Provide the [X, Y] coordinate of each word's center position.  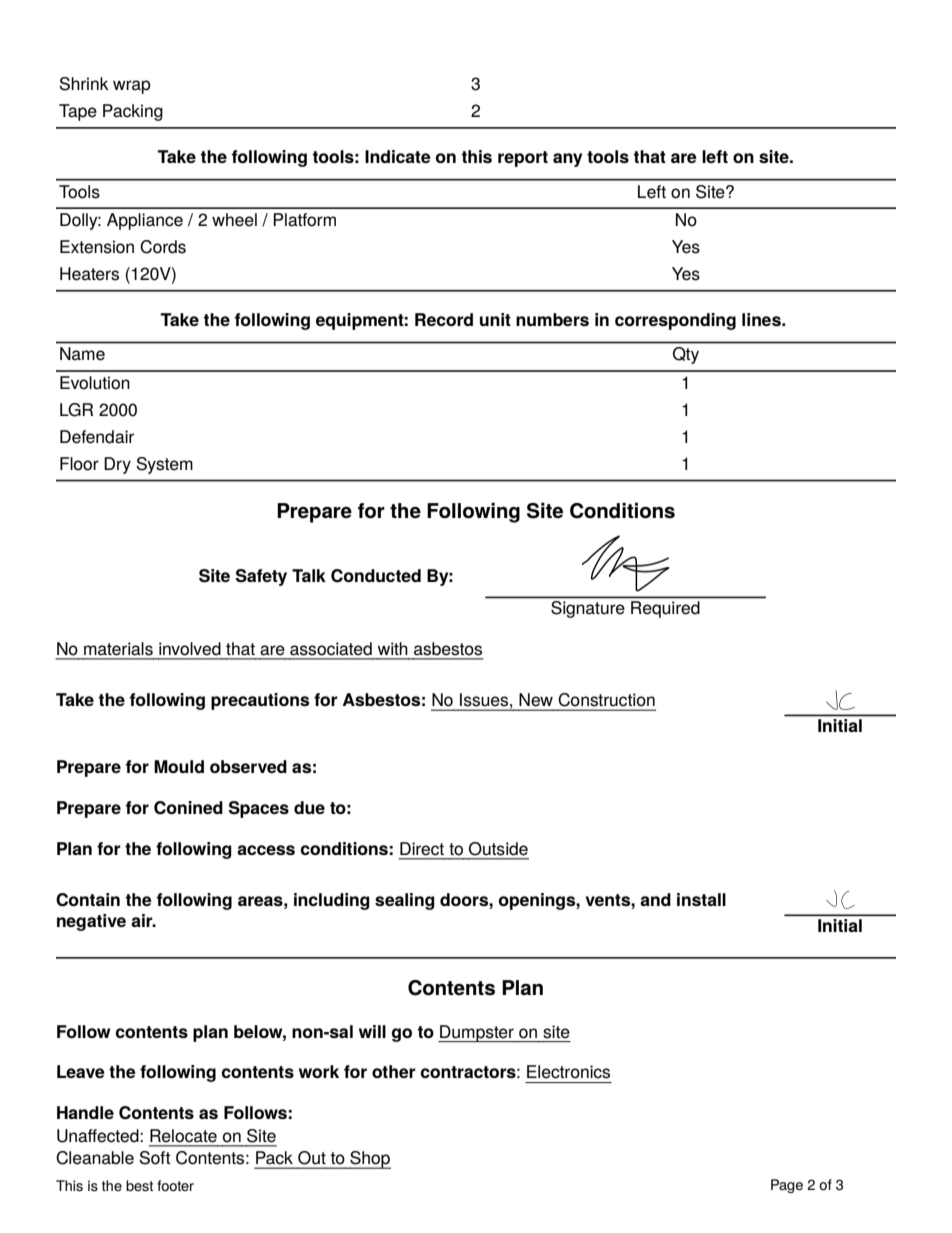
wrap [132, 87]
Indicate [398, 156]
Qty [686, 355]
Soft [155, 1158]
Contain [88, 900]
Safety [261, 577]
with [393, 648]
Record [444, 319]
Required [665, 609]
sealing [405, 901]
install [701, 899]
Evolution [95, 383]
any [567, 160]
